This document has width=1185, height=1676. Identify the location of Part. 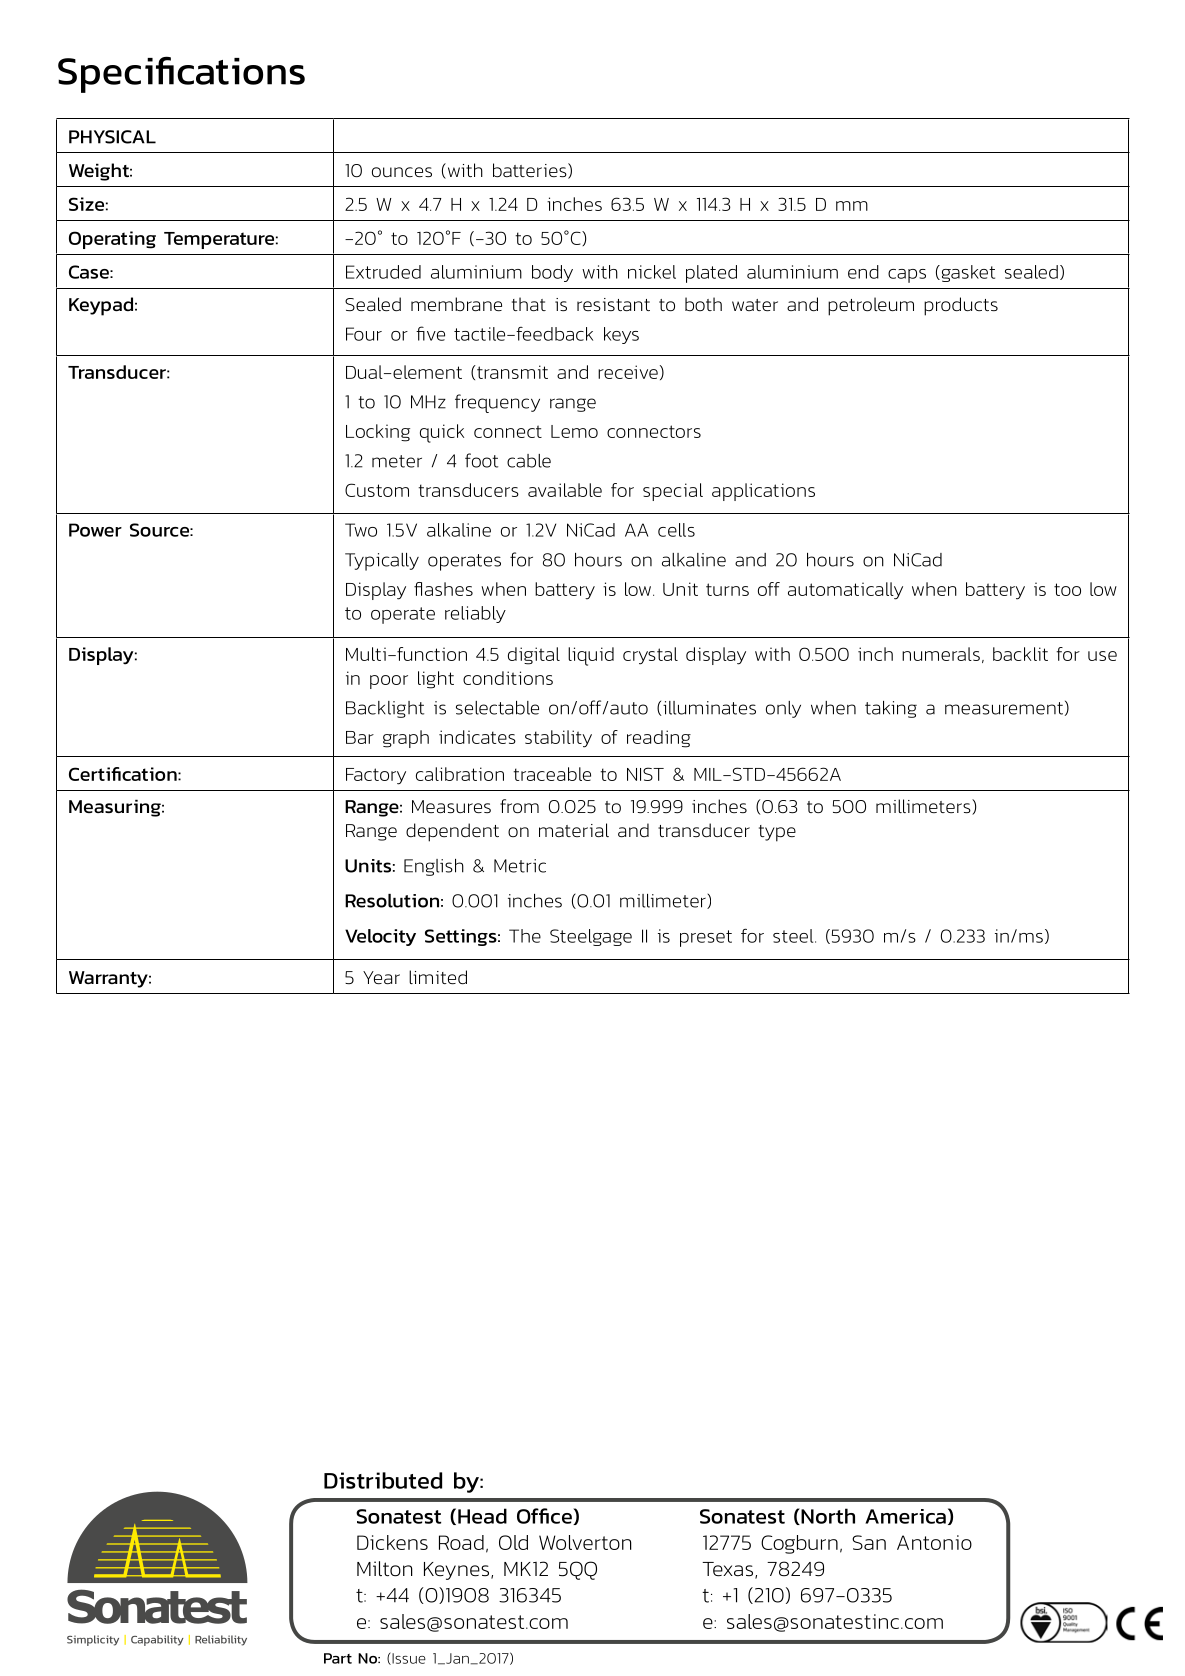
(338, 1658).
